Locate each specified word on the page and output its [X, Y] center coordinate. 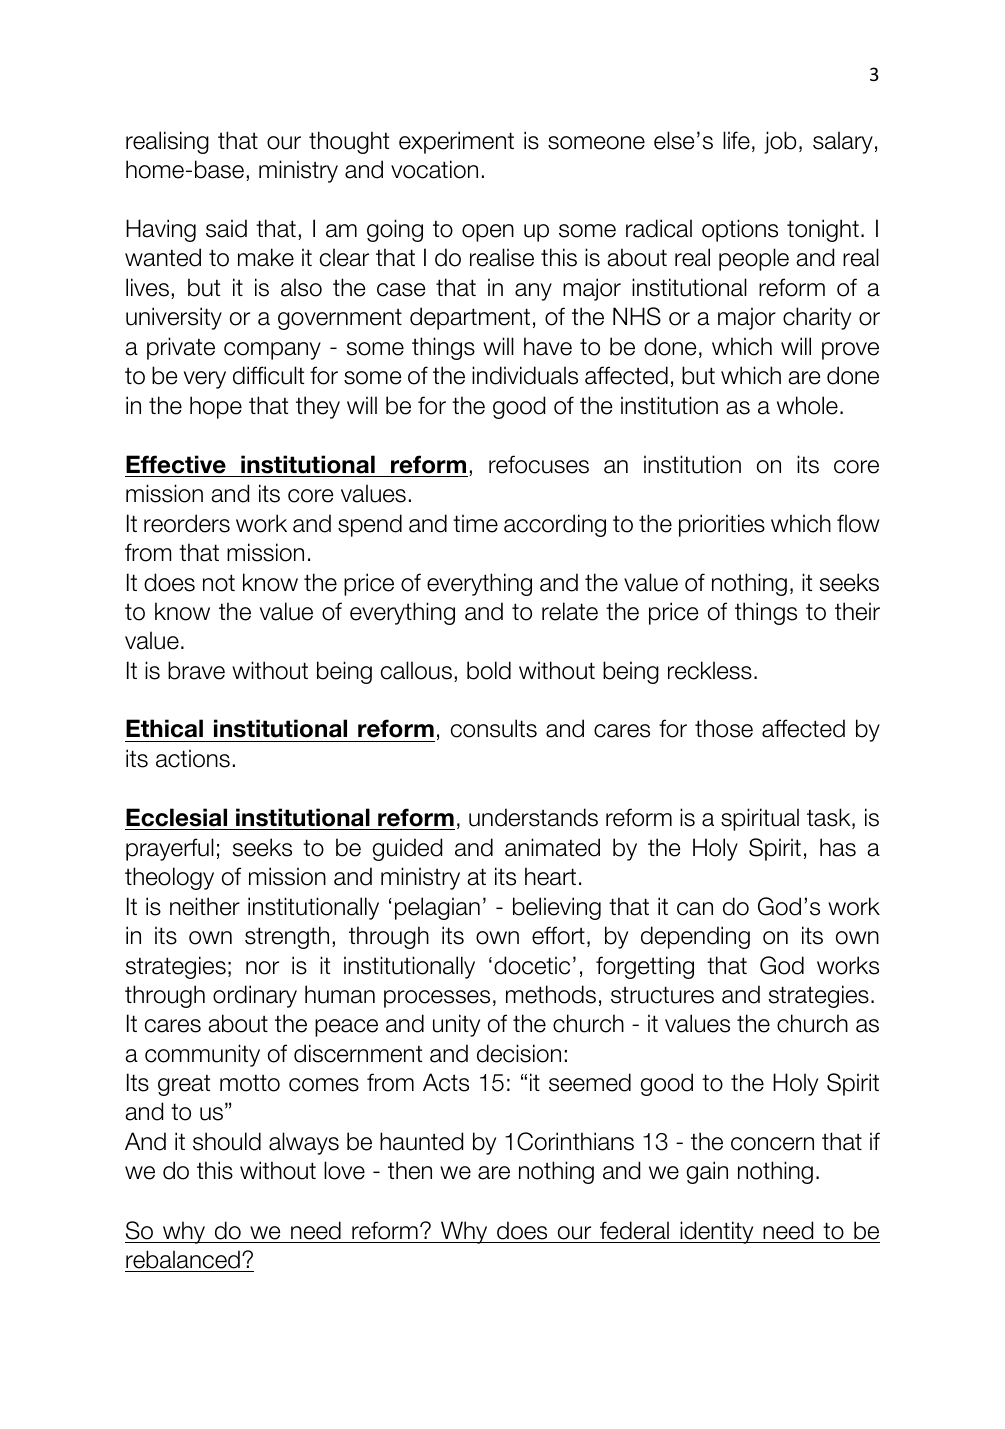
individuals [525, 375]
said [226, 228]
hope [216, 407]
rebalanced [183, 1259]
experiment [456, 142]
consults [494, 728]
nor [262, 968]
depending [695, 937]
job [780, 142]
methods [551, 994]
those [724, 728]
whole [807, 405]
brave [196, 670]
